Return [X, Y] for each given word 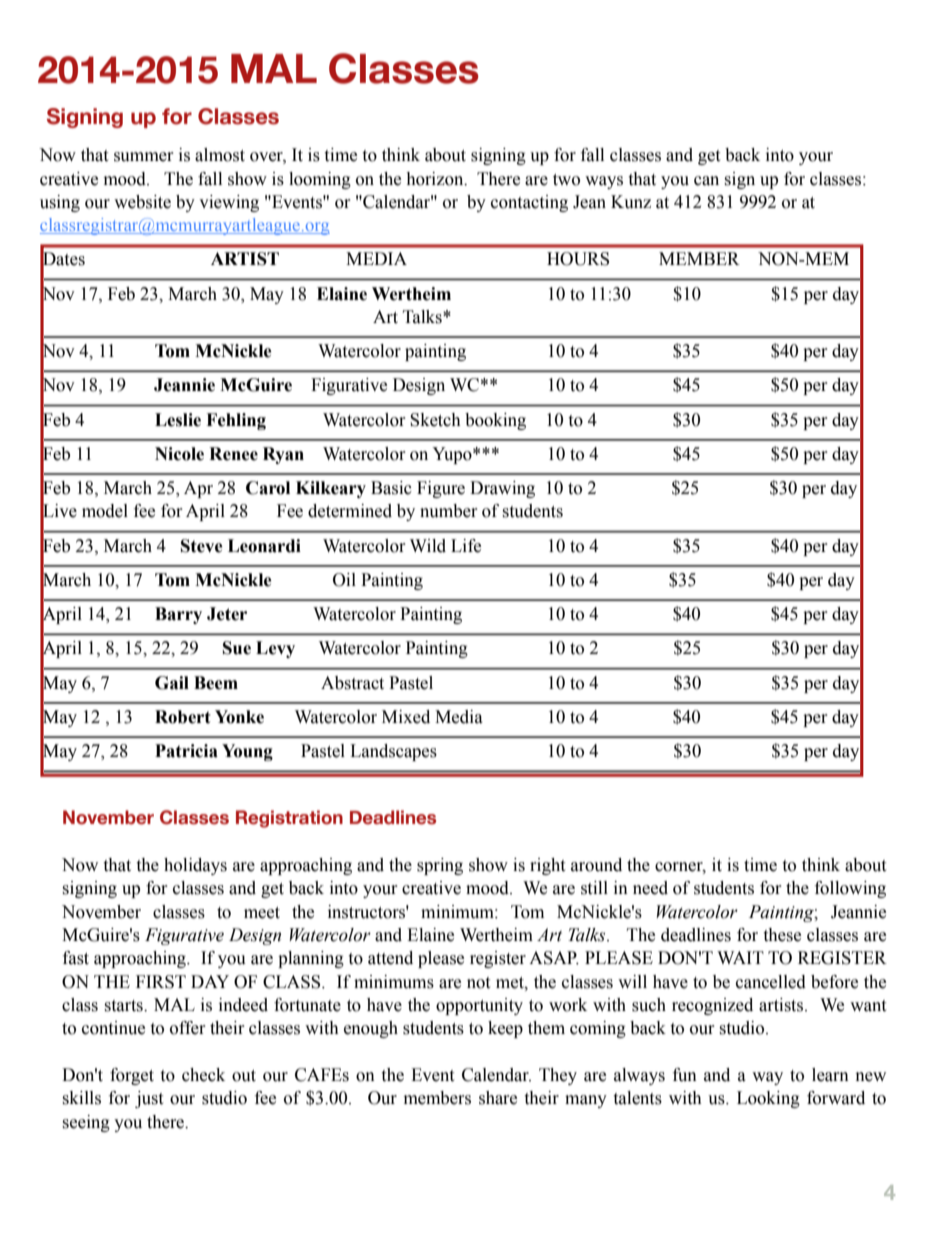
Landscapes [393, 752]
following [850, 889]
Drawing [502, 489]
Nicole [179, 454]
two [566, 180]
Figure [441, 489]
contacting [529, 203]
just [149, 1099]
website [142, 202]
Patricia [186, 751]
